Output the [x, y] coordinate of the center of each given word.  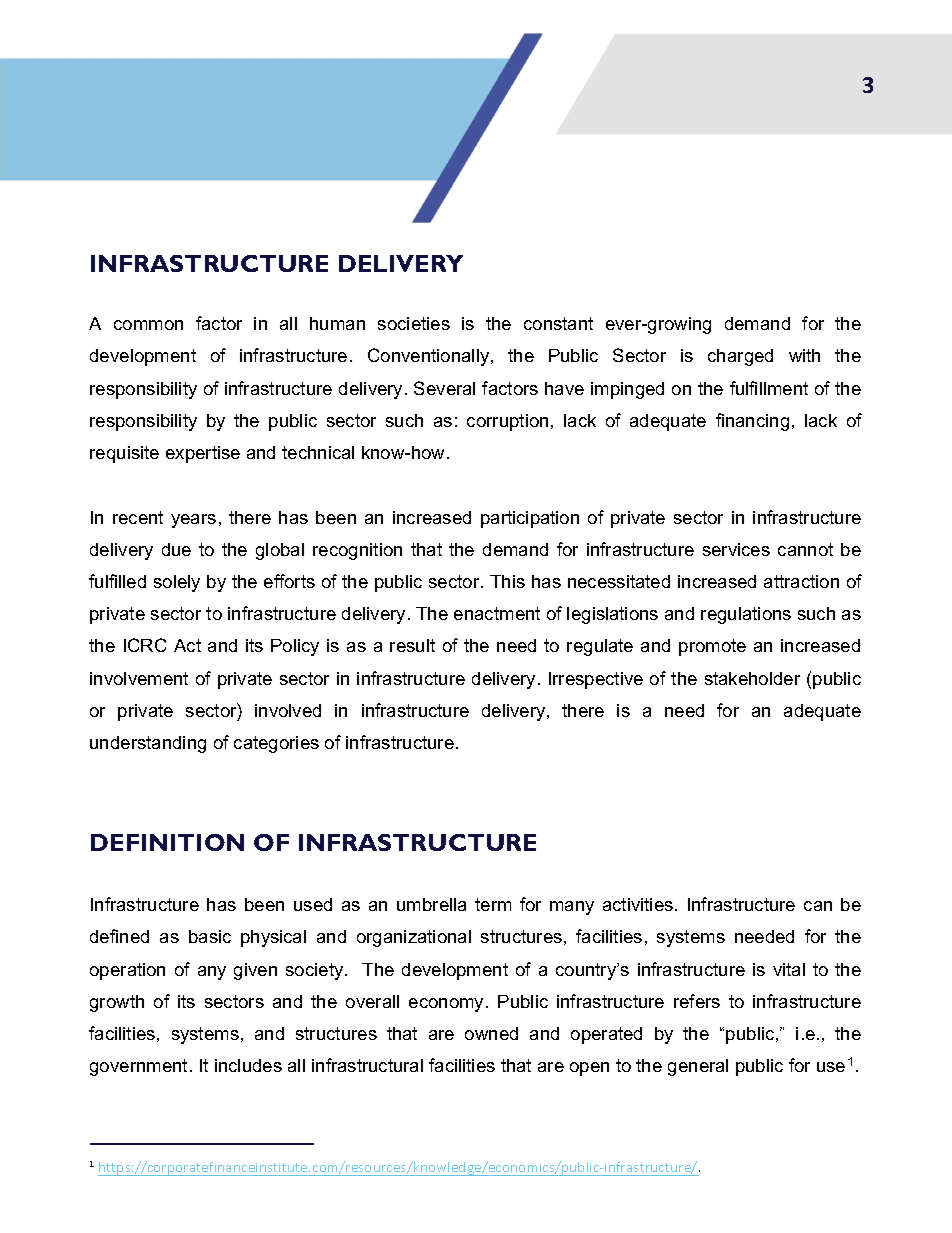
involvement [139, 678]
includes [248, 1065]
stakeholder [752, 678]
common [148, 325]
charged [740, 357]
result [412, 645]
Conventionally [430, 357]
